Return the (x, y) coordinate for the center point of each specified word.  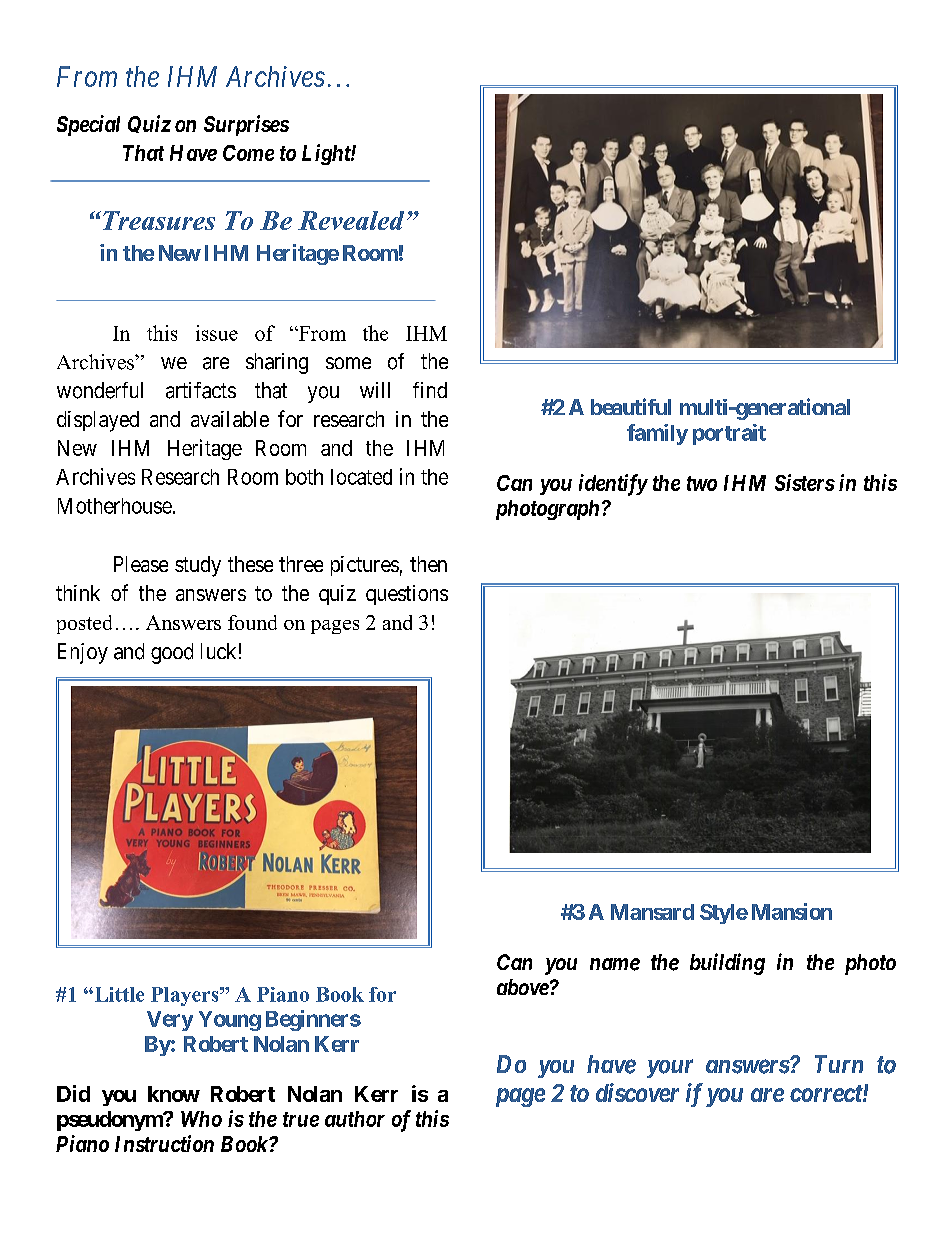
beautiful (631, 406)
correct (827, 1093)
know (174, 1094)
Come (248, 153)
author (355, 1119)
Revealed (351, 220)
